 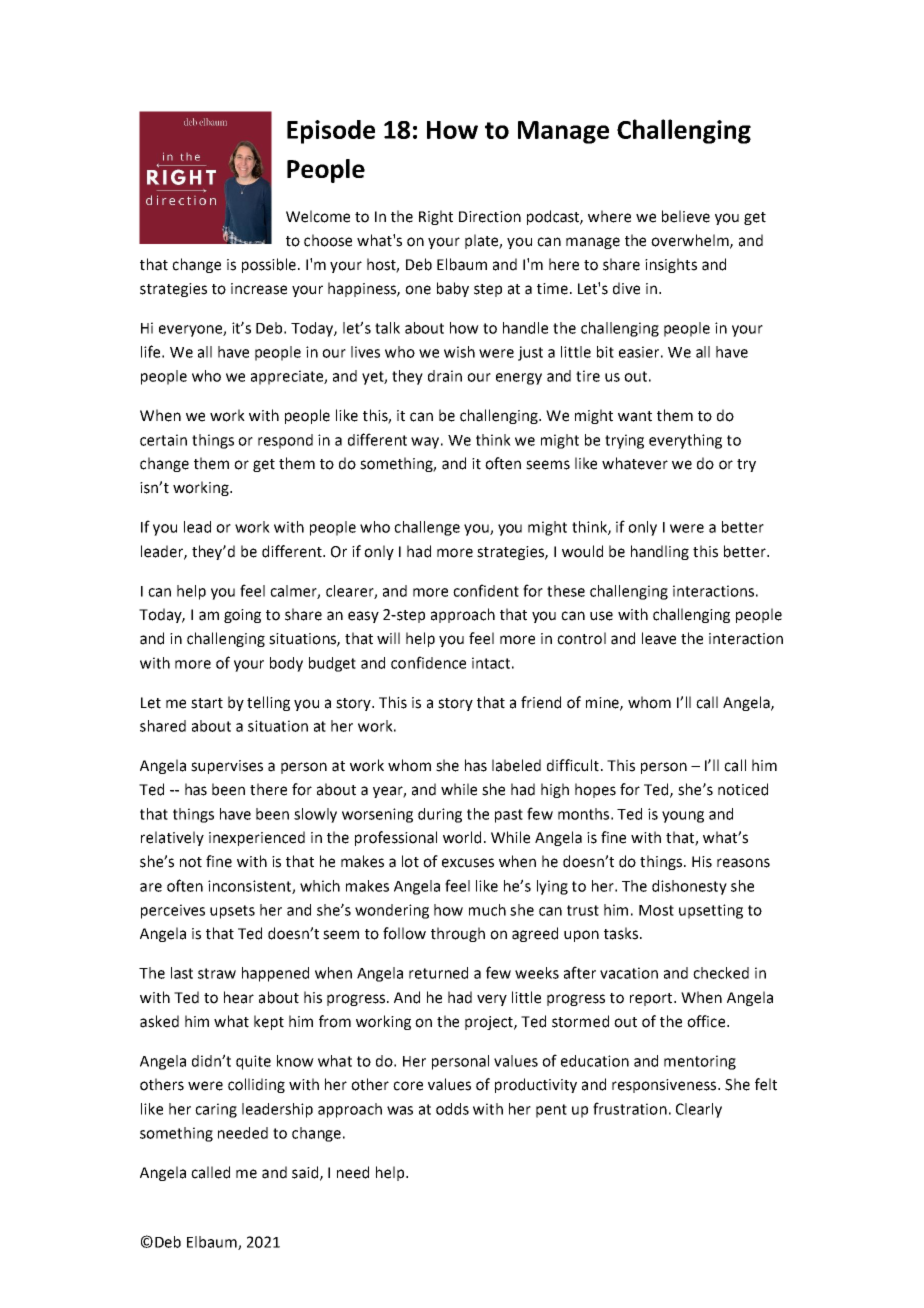 I want to click on Direction, so click(x=490, y=217).
